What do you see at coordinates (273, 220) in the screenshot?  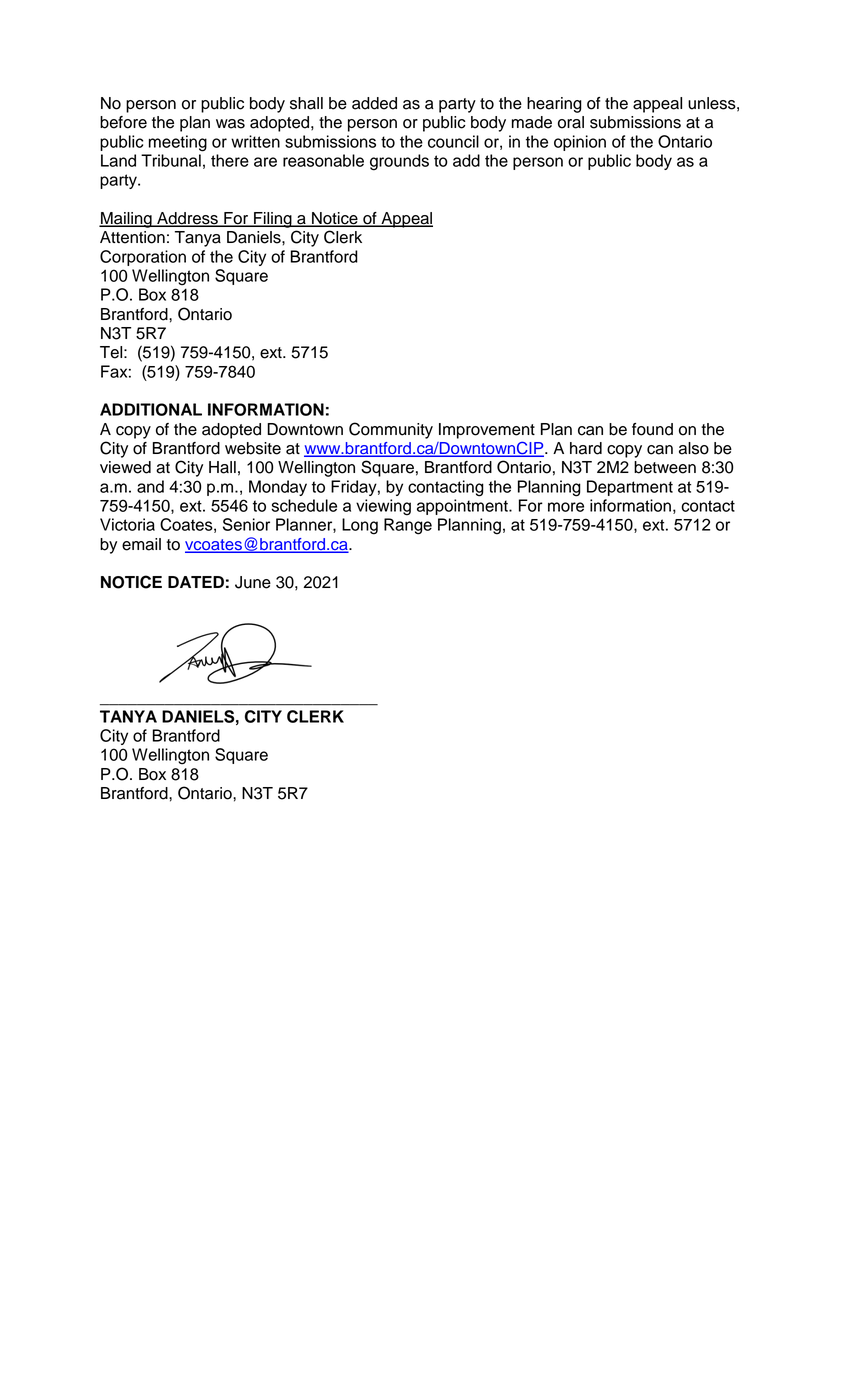 I see `Filing` at bounding box center [273, 220].
